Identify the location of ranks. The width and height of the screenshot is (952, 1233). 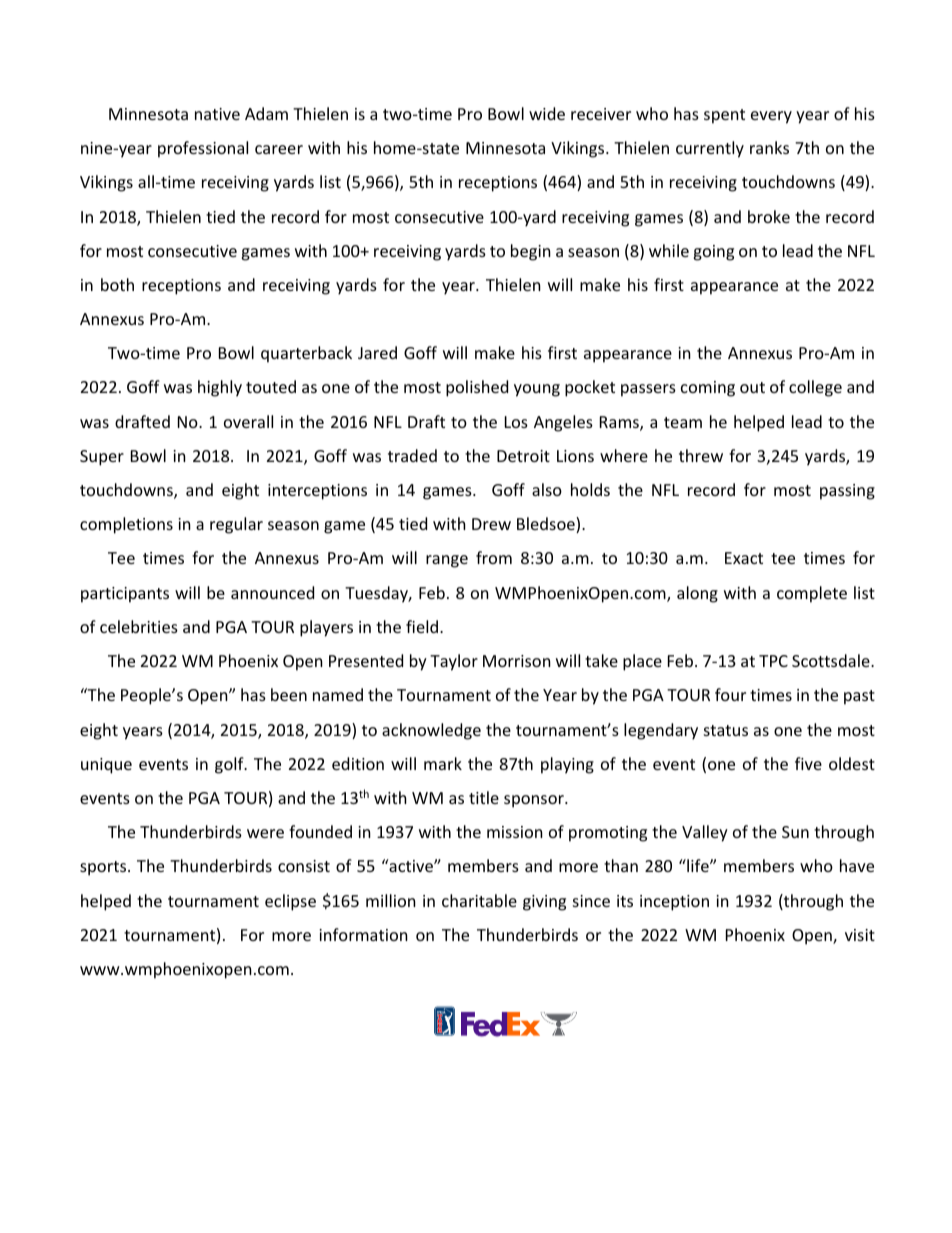
(769, 147).
